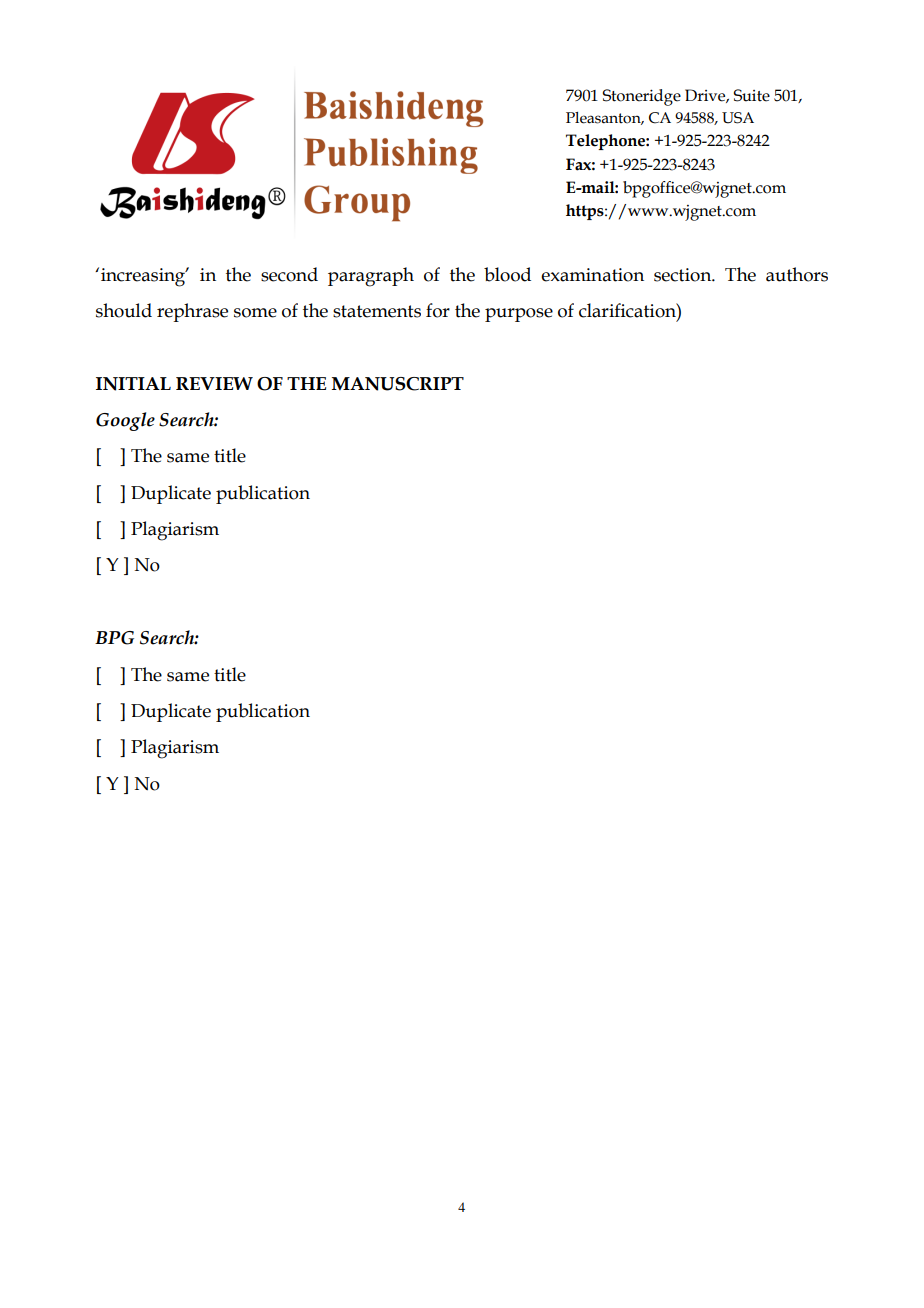 The width and height of the screenshot is (924, 1308). I want to click on statements, so click(377, 311).
